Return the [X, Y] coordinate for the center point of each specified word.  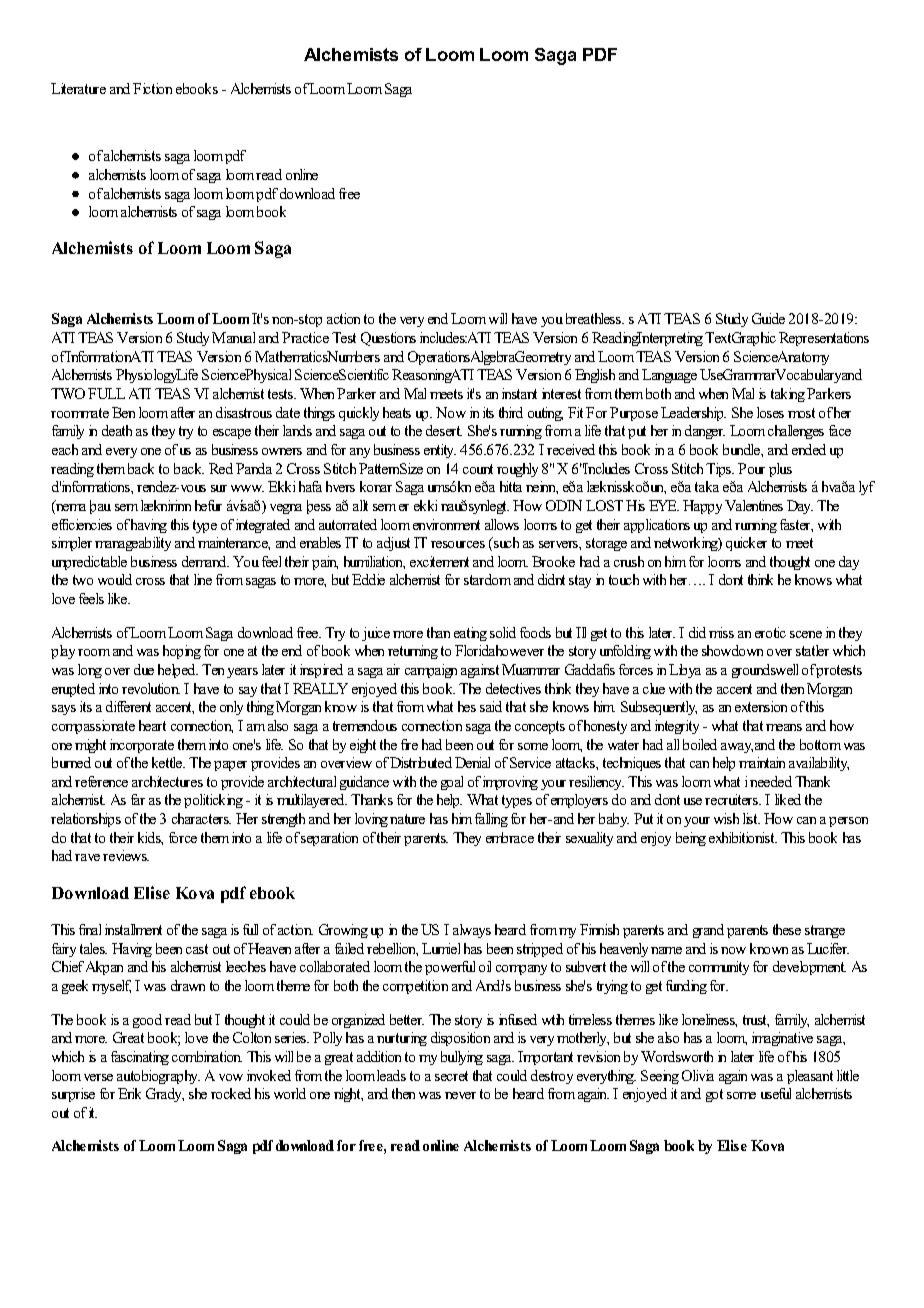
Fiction [152, 88]
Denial [472, 762]
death [117, 430]
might [90, 746]
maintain [762, 762]
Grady [165, 1095]
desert [444, 430]
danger [705, 432]
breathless [595, 318]
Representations [824, 339]
